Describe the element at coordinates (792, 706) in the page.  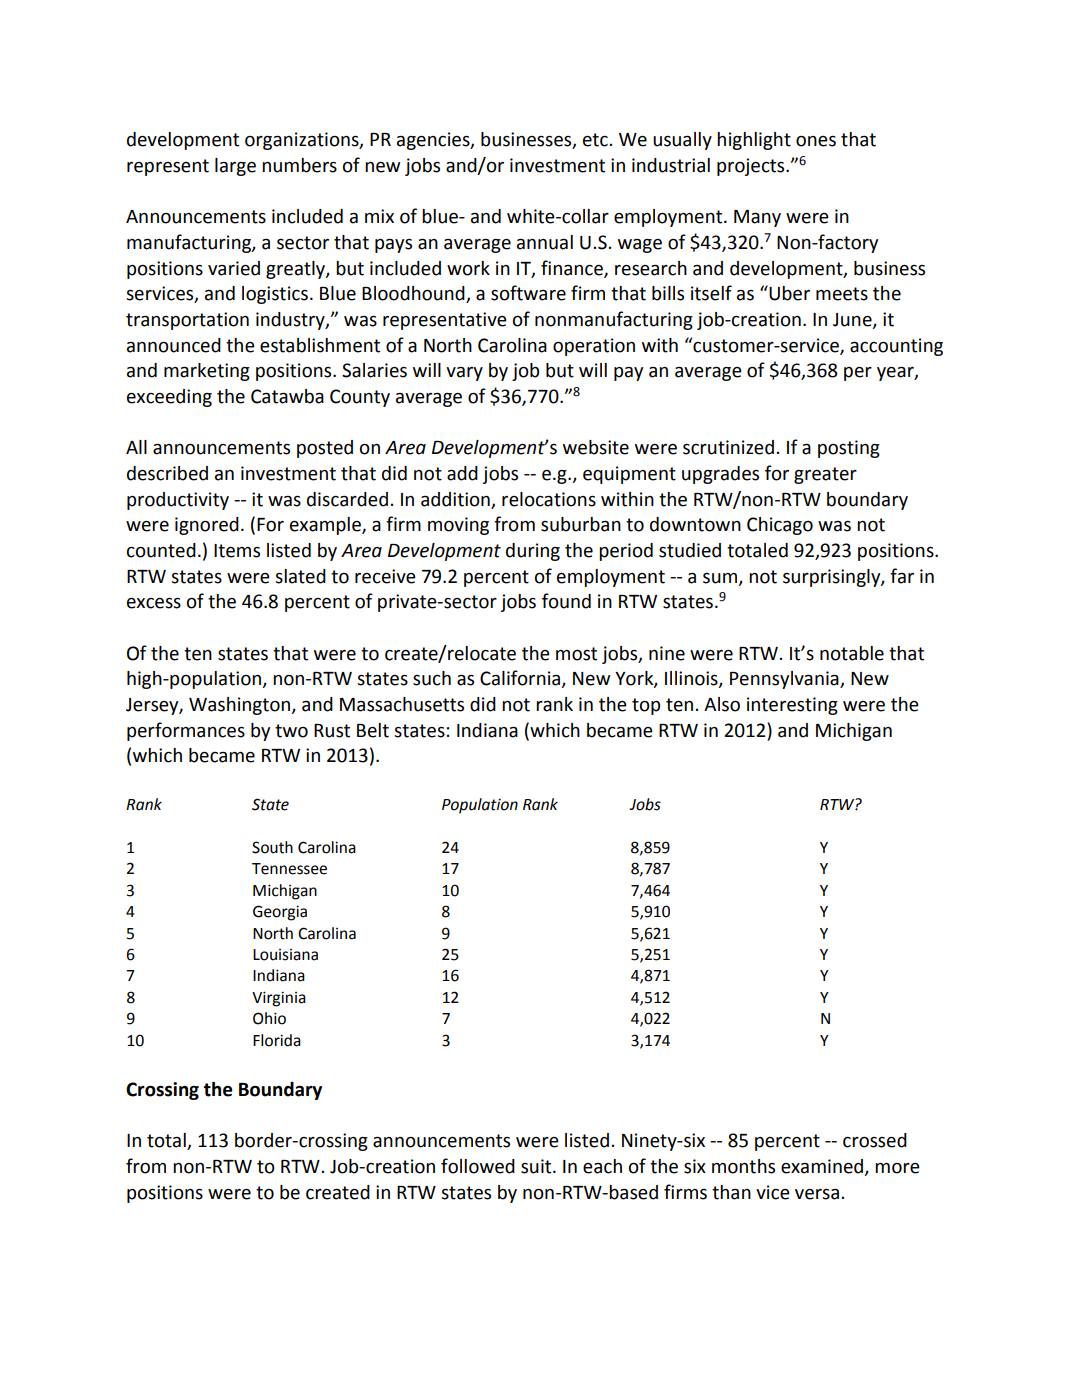
I see `interesting` at that location.
